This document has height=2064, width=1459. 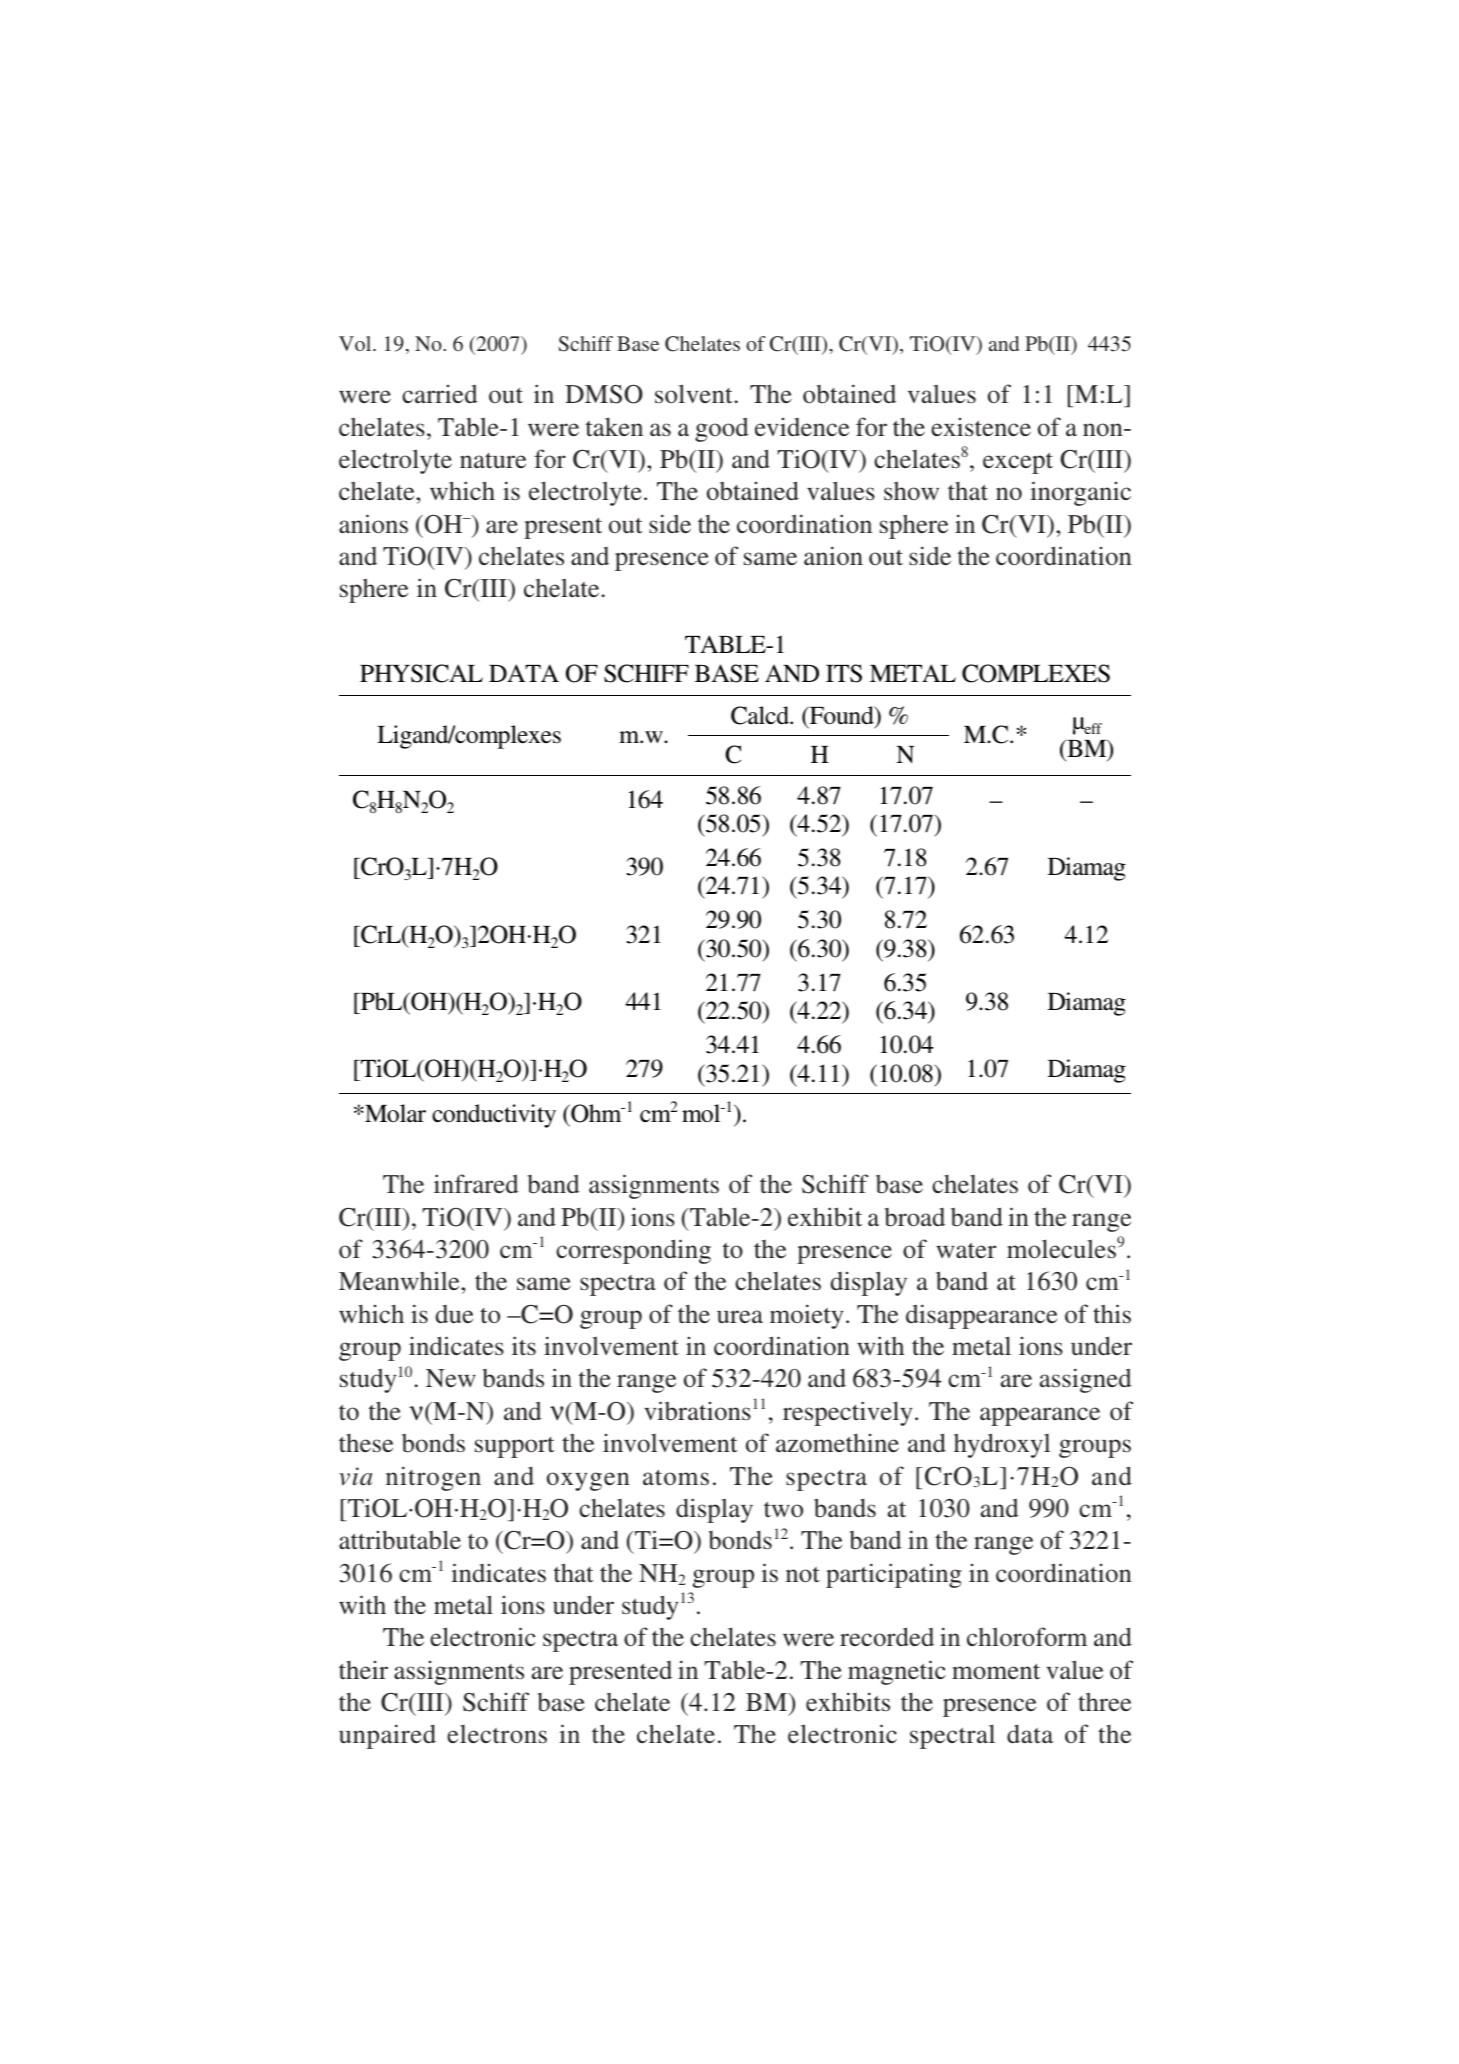 What do you see at coordinates (497, 1734) in the document?
I see `electrons` at bounding box center [497, 1734].
